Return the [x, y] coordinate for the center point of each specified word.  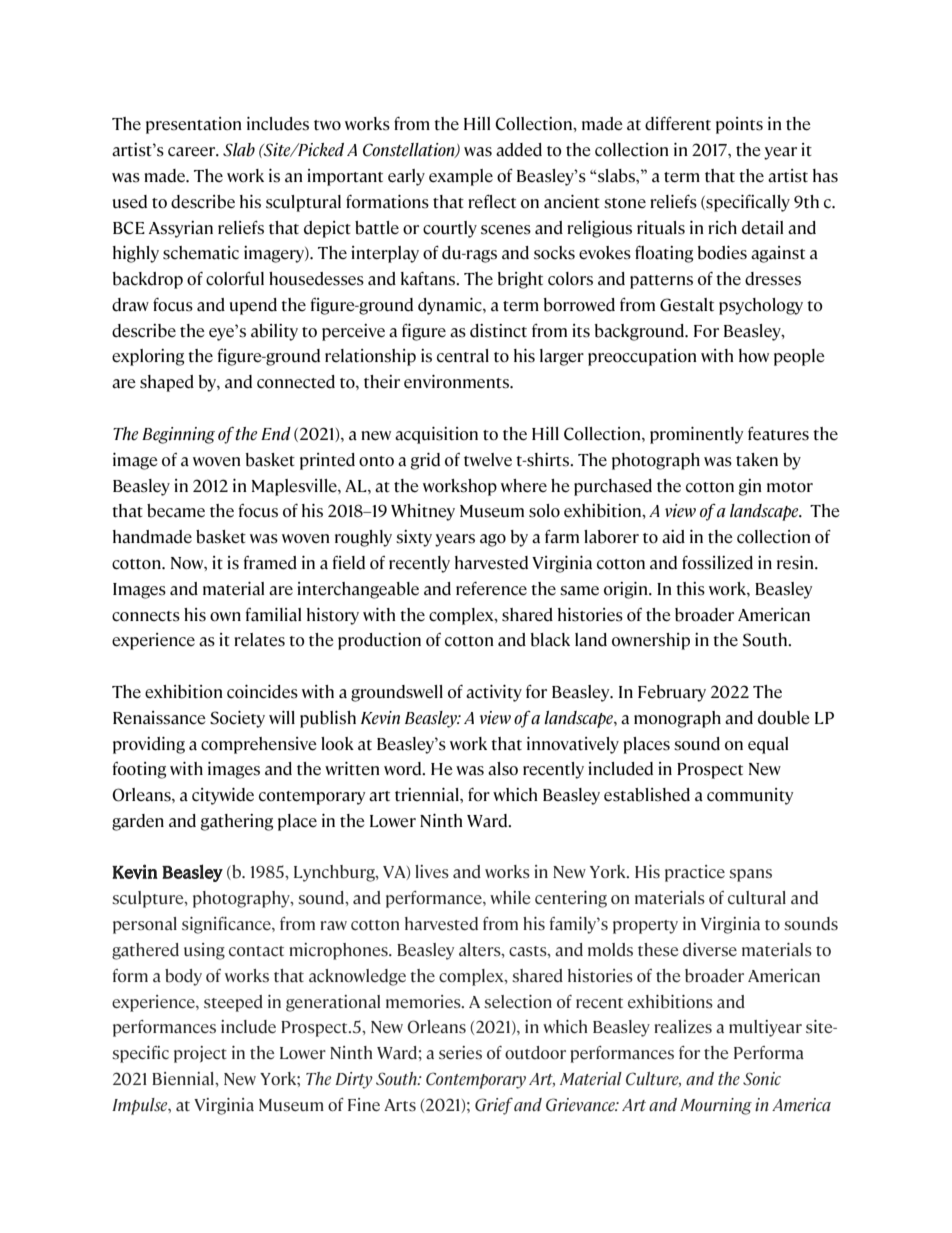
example [461, 177]
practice [695, 873]
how [754, 356]
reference [491, 589]
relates [259, 640]
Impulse [141, 1106]
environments [457, 382]
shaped [167, 383]
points [739, 125]
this [690, 589]
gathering [237, 822]
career [193, 152]
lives [432, 872]
